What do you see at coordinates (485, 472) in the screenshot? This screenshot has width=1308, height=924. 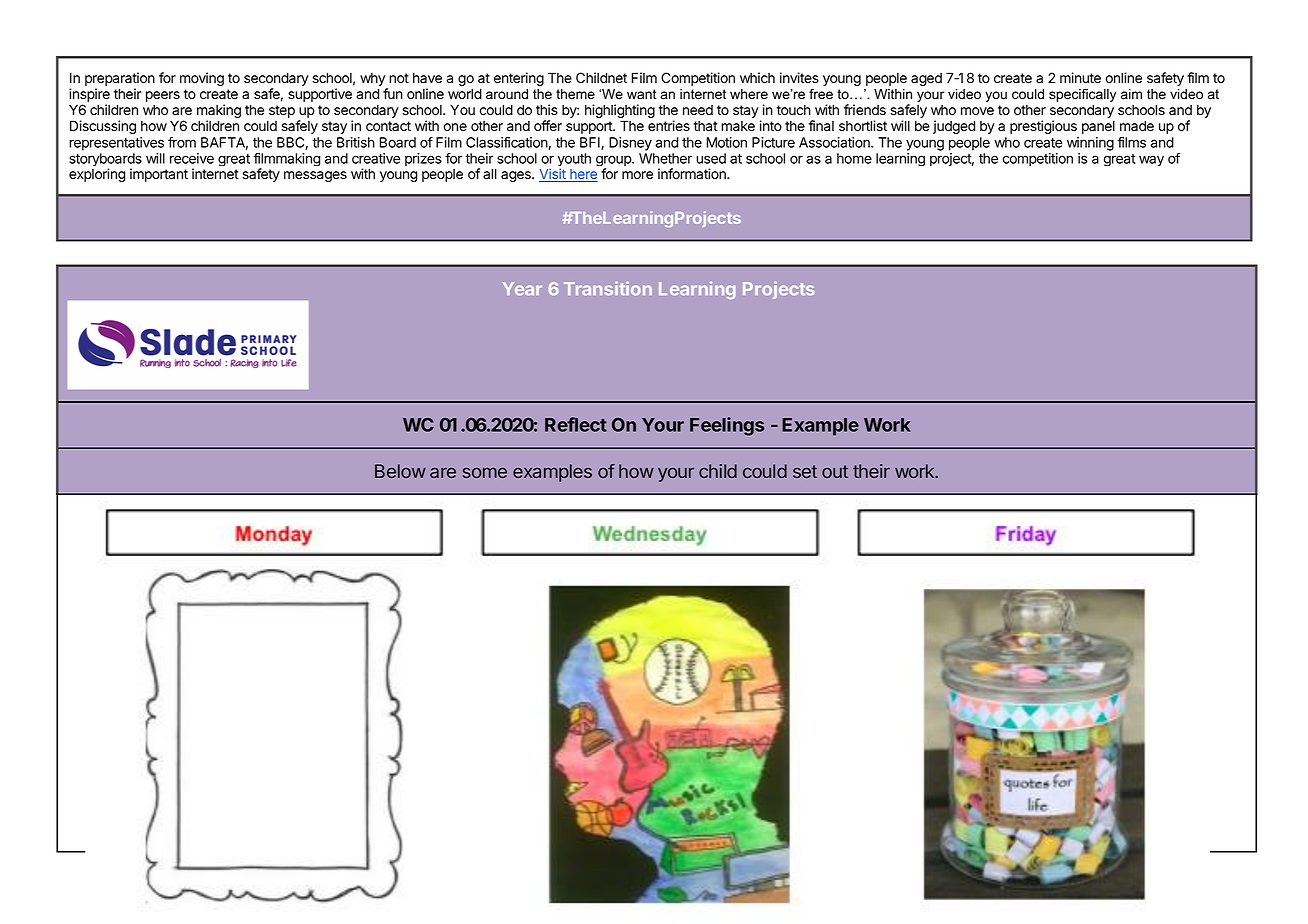 I see `some` at bounding box center [485, 472].
